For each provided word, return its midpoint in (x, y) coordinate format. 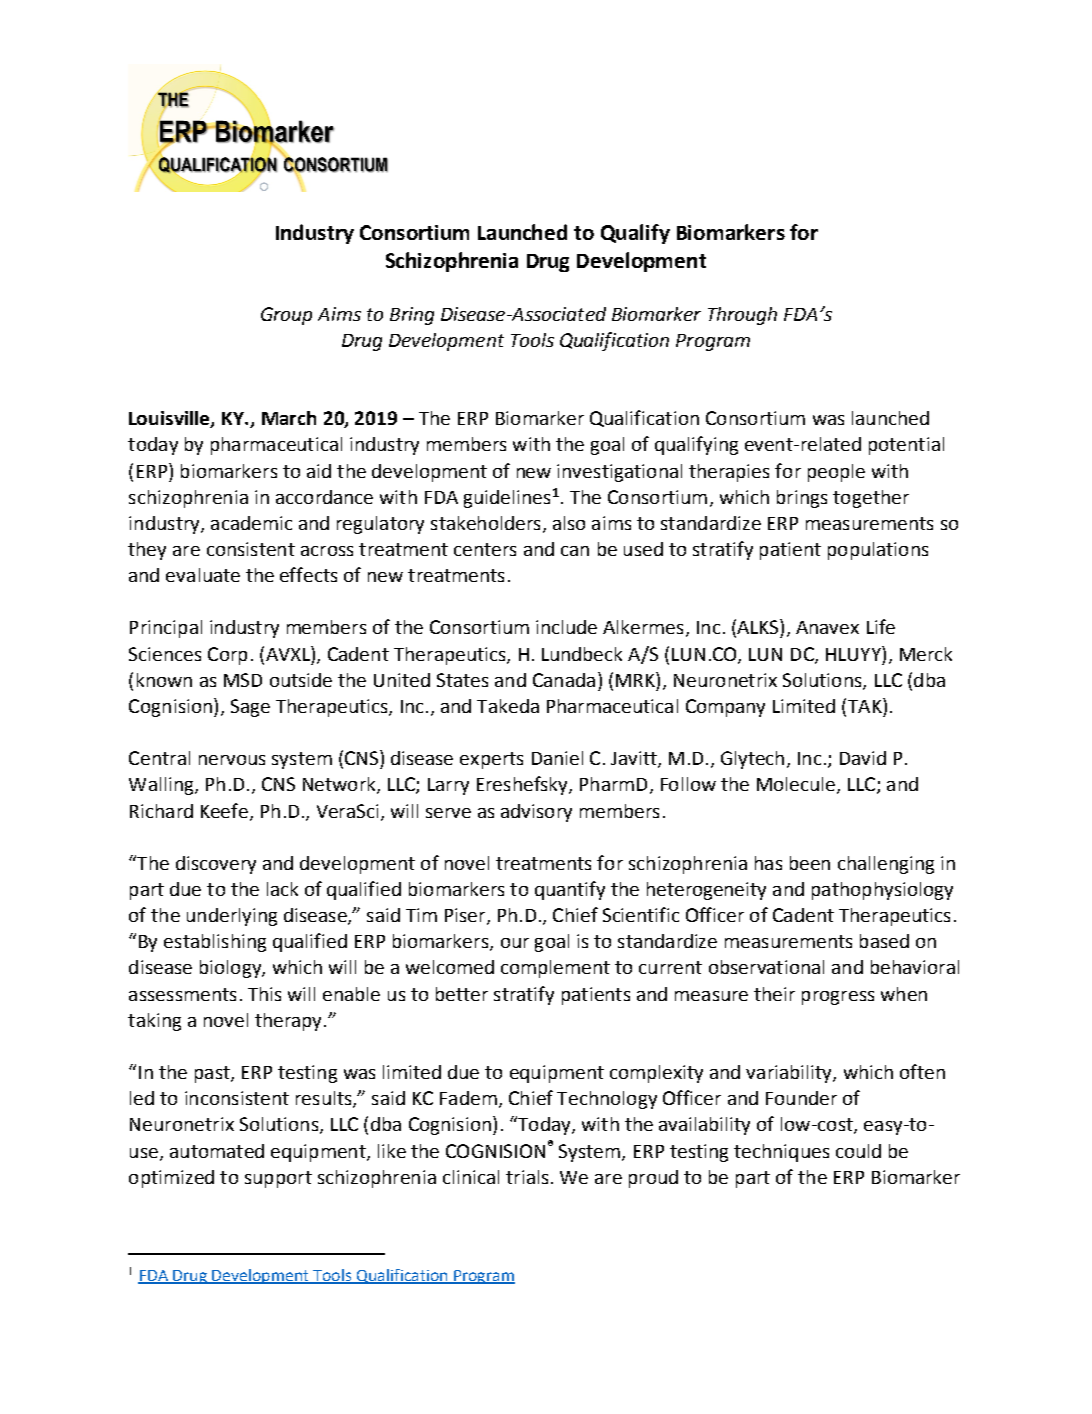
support (278, 1179)
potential (906, 446)
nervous (232, 760)
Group (286, 316)
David (863, 758)
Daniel (557, 758)
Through (742, 316)
